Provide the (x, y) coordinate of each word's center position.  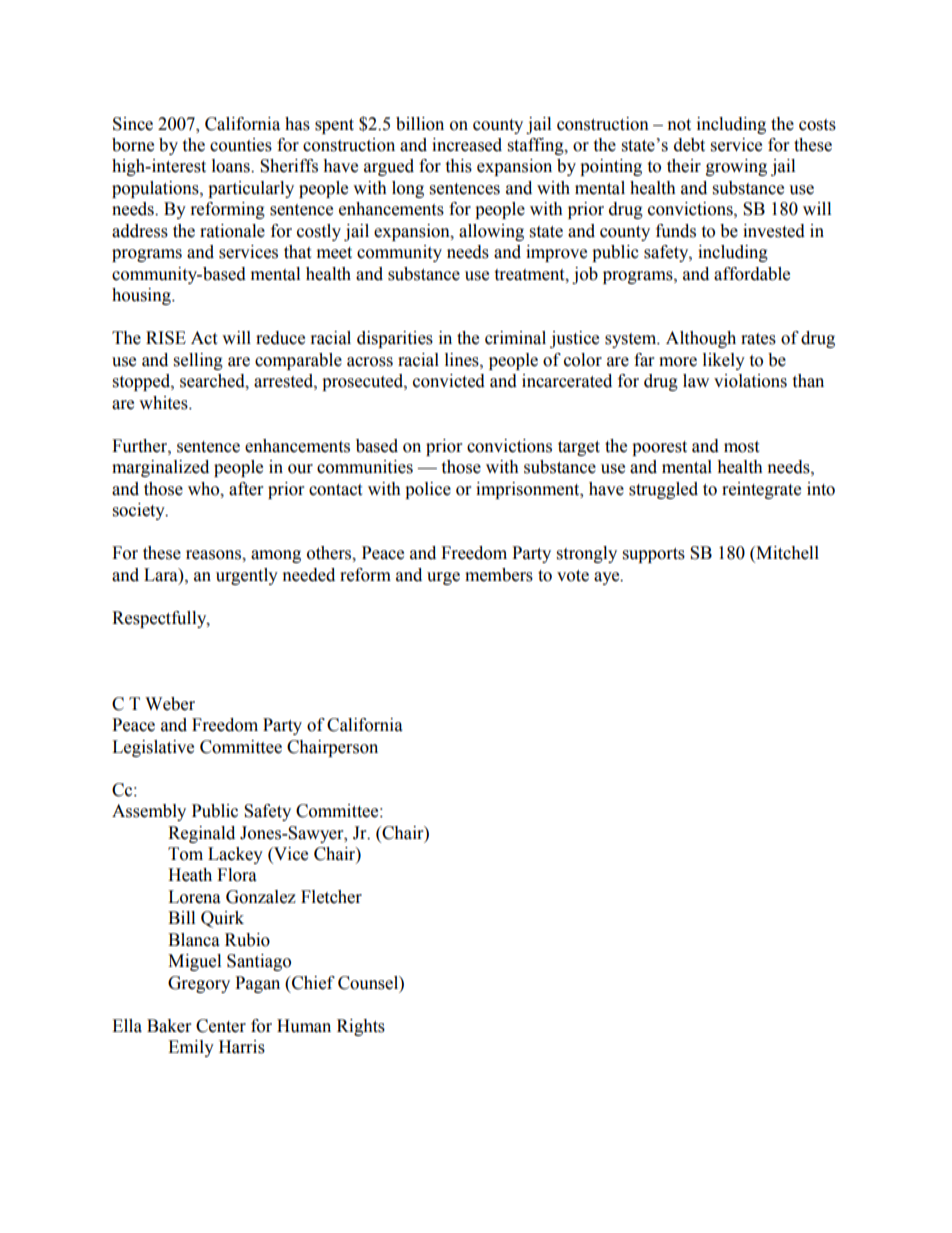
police (428, 490)
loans (232, 166)
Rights (361, 1027)
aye (608, 578)
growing (736, 167)
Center (221, 1026)
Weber (170, 704)
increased (467, 145)
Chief (312, 983)
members (499, 575)
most (741, 447)
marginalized (160, 468)
